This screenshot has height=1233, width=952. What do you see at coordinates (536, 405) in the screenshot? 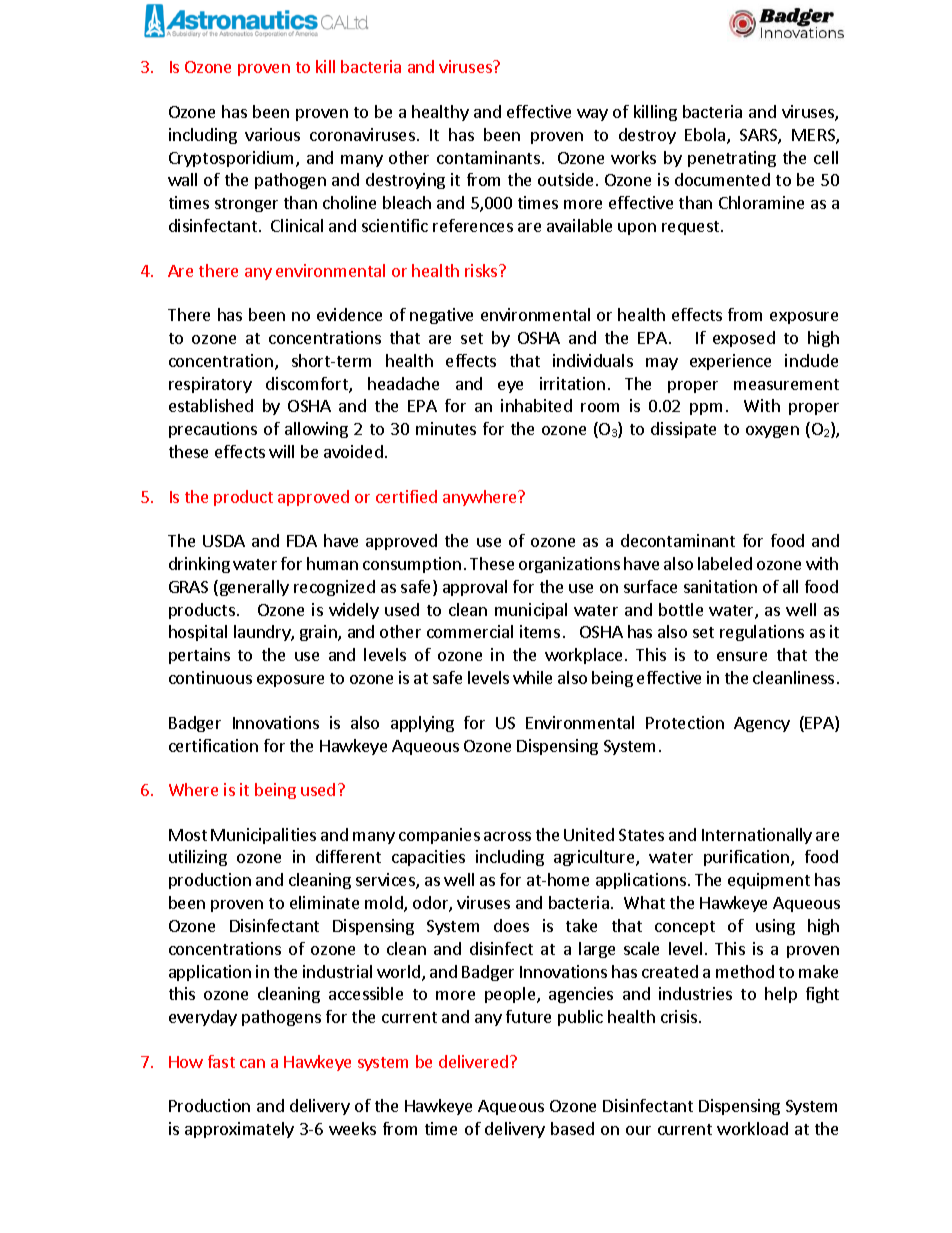
I see `inhabited` at bounding box center [536, 405].
